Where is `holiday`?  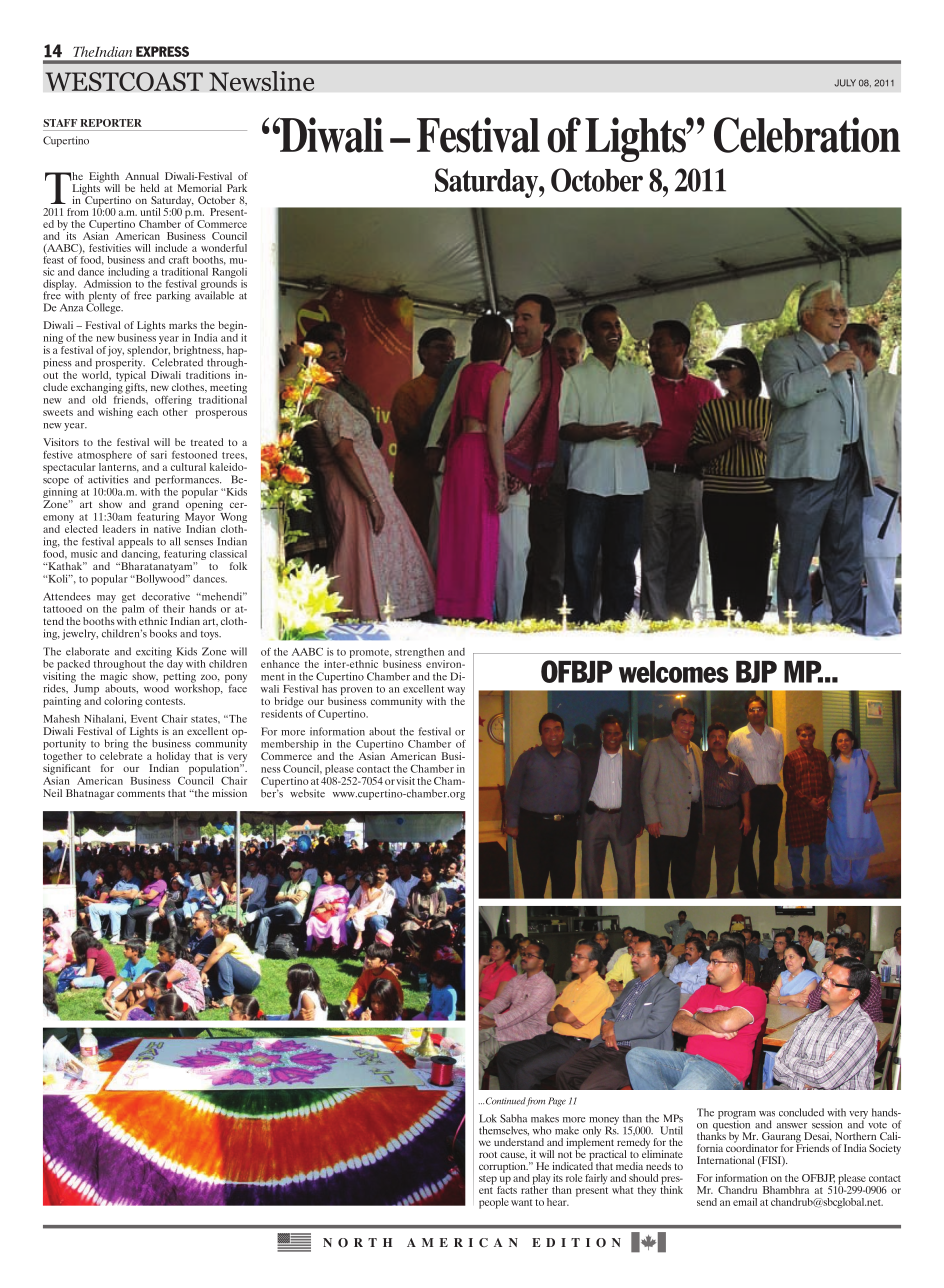
holiday is located at coordinates (173, 758).
